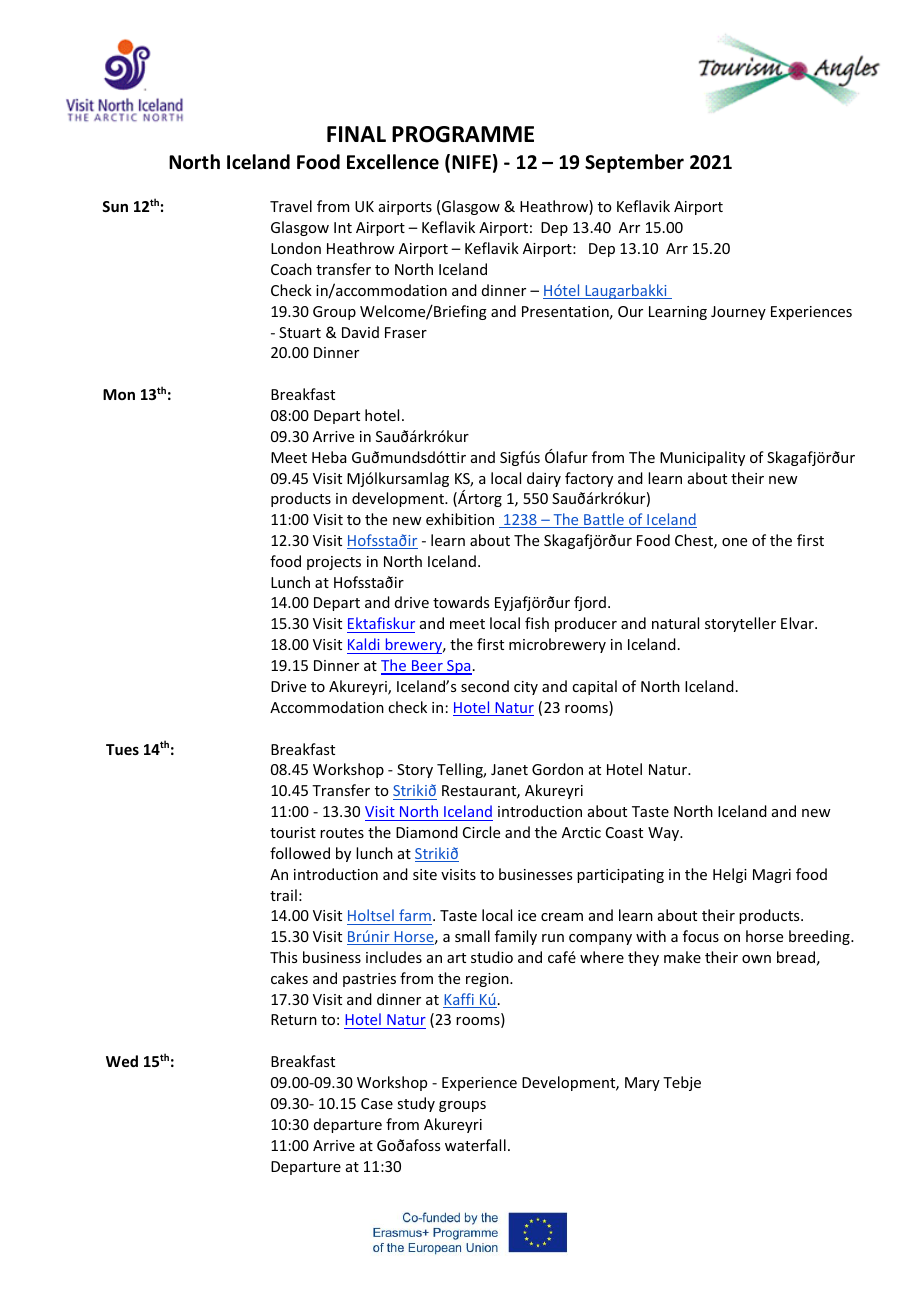 This image has height=1307, width=924. What do you see at coordinates (475, 1145) in the image?
I see `waterfall` at bounding box center [475, 1145].
